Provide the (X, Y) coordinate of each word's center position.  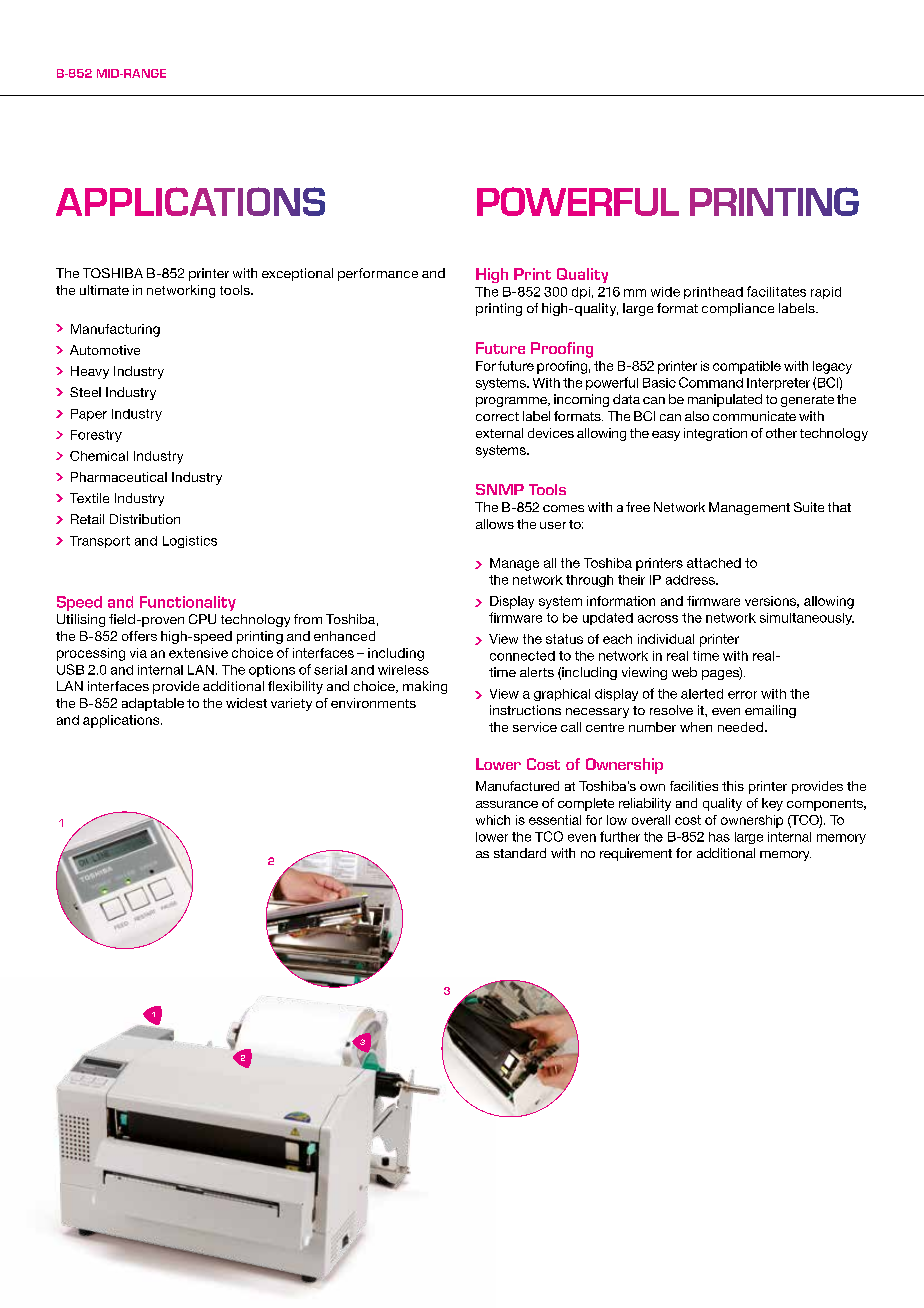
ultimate (104, 290)
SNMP (500, 489)
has (719, 837)
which (493, 820)
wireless (403, 670)
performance (378, 274)
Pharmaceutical (119, 477)
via (138, 653)
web (684, 672)
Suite (809, 507)
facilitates (776, 291)
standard (520, 853)
